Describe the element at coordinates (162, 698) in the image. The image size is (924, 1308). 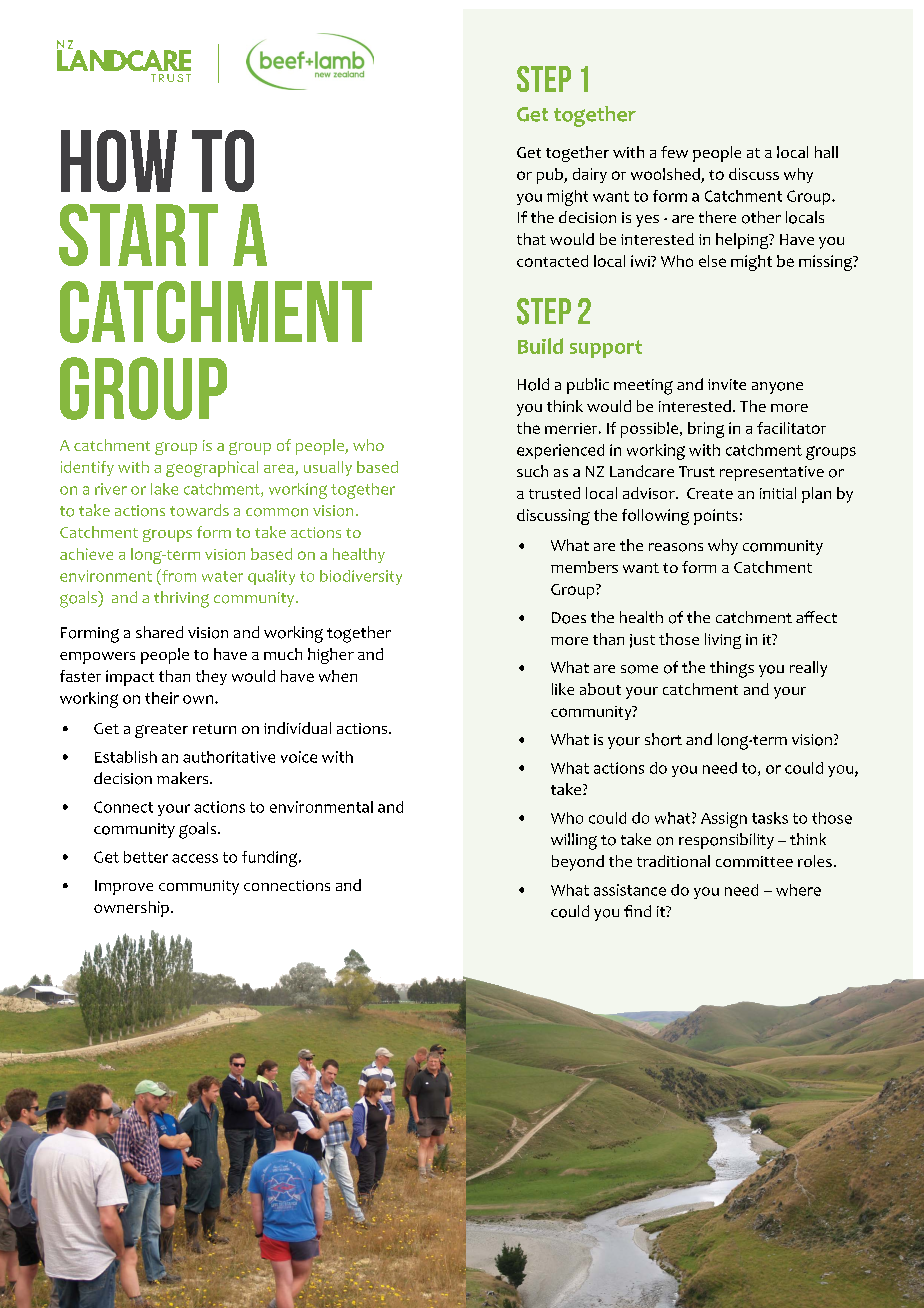
I see `their` at that location.
